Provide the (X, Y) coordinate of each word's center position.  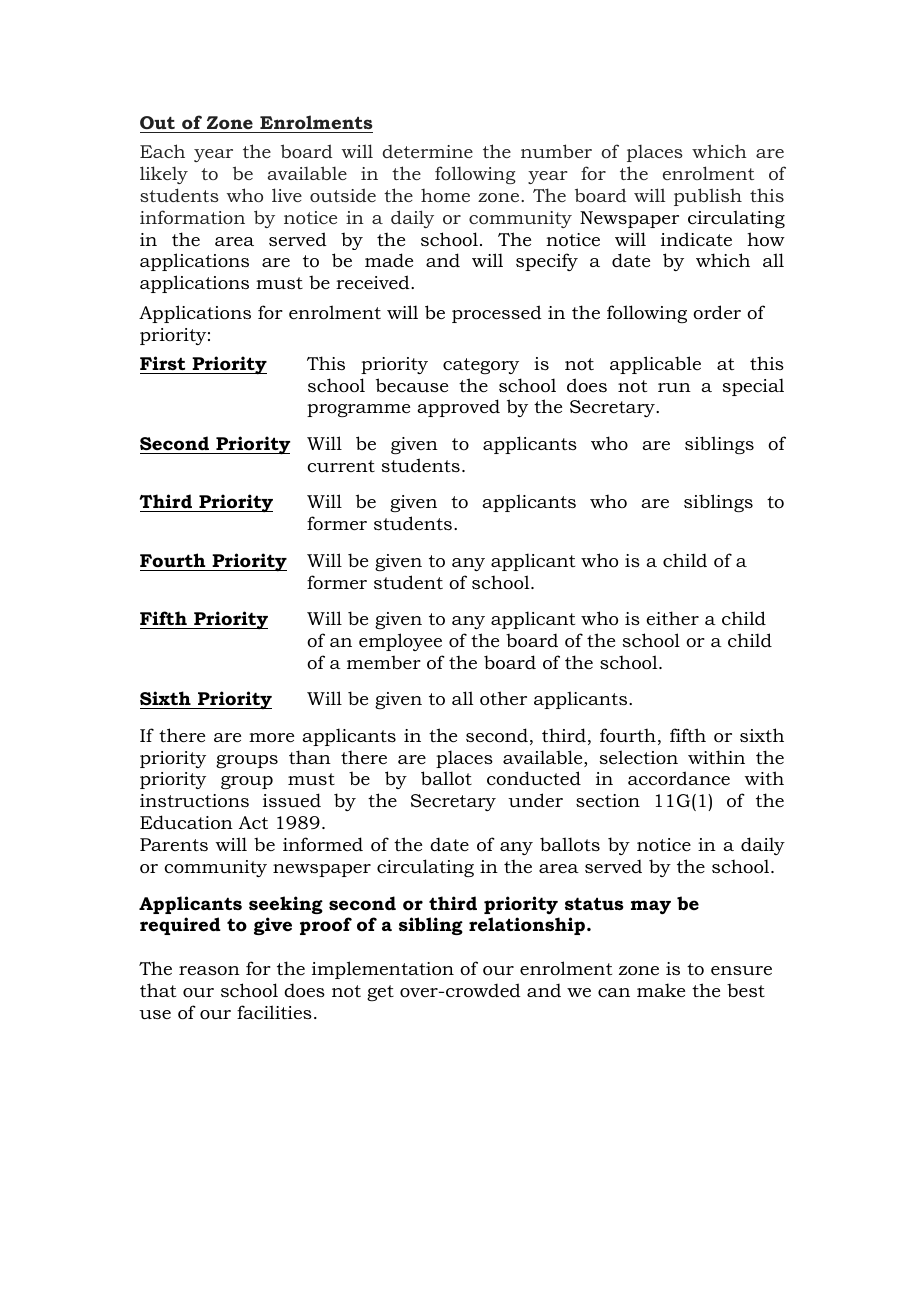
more (271, 738)
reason (209, 970)
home (445, 195)
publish (708, 197)
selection (639, 757)
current (341, 466)
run (674, 387)
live (287, 195)
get (380, 993)
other (503, 698)
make (661, 990)
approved (458, 408)
